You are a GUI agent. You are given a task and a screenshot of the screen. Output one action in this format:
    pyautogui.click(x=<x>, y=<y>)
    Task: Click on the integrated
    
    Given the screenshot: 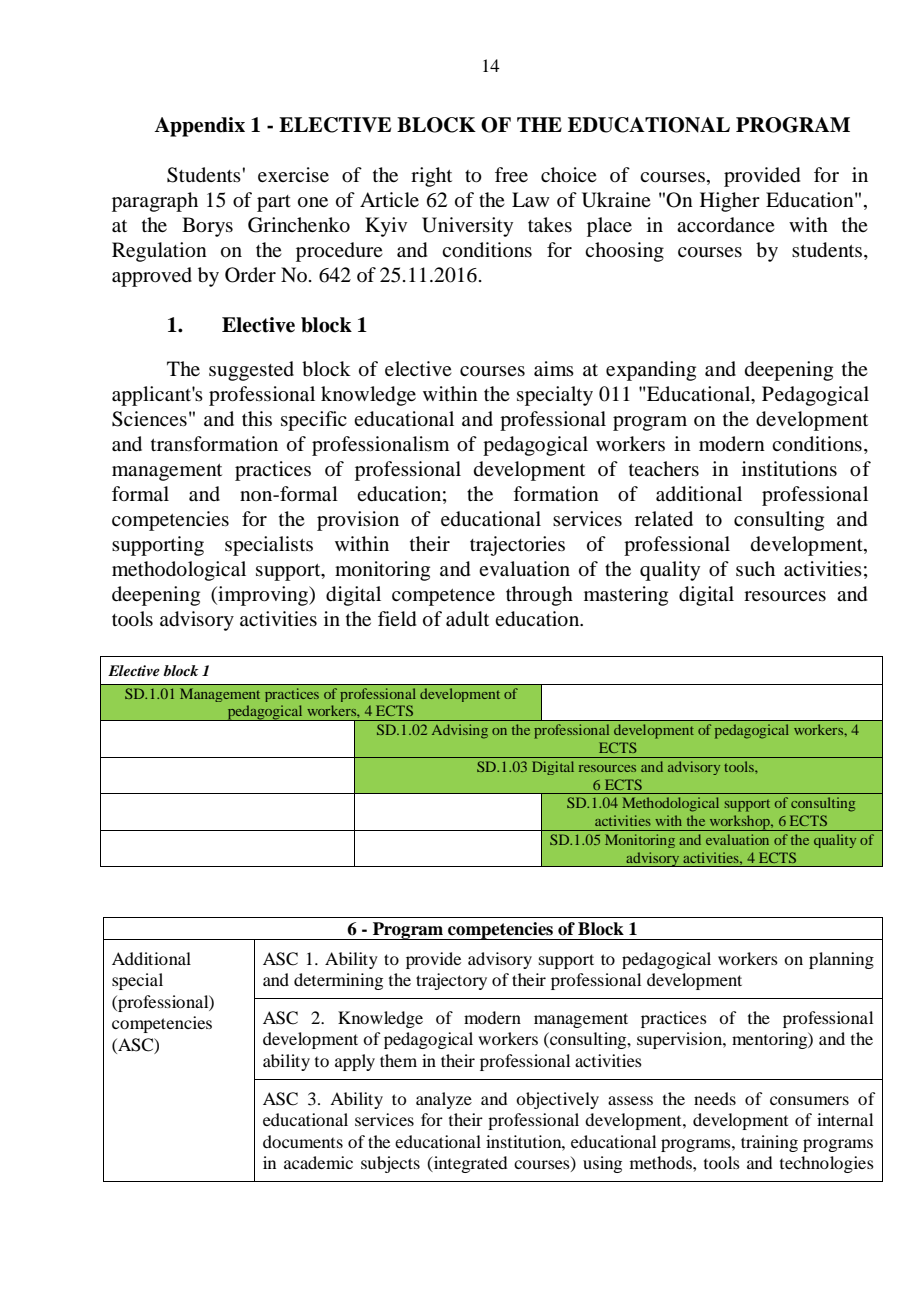 What is the action you would take?
    pyautogui.click(x=469, y=1164)
